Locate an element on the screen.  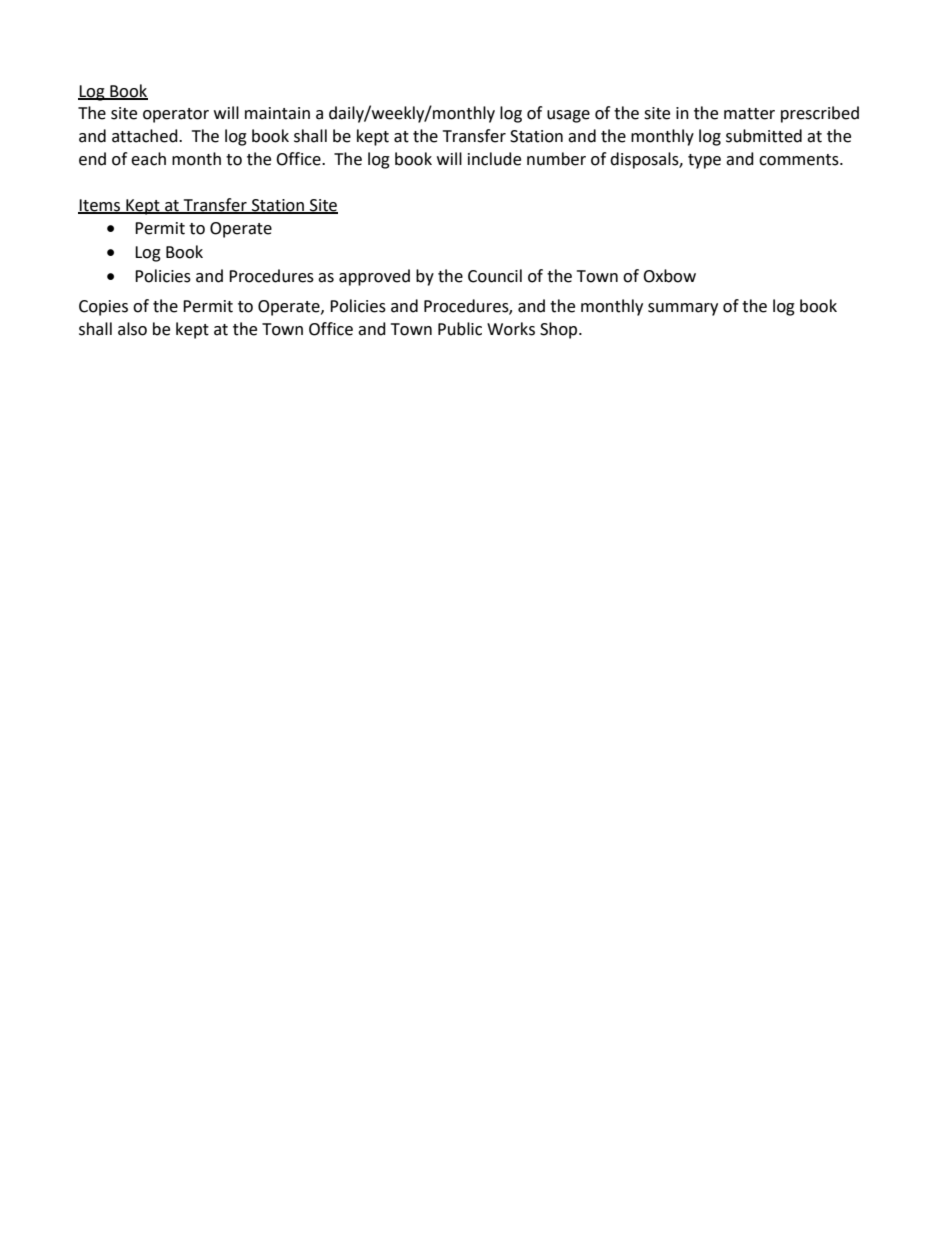
matter is located at coordinates (749, 114).
